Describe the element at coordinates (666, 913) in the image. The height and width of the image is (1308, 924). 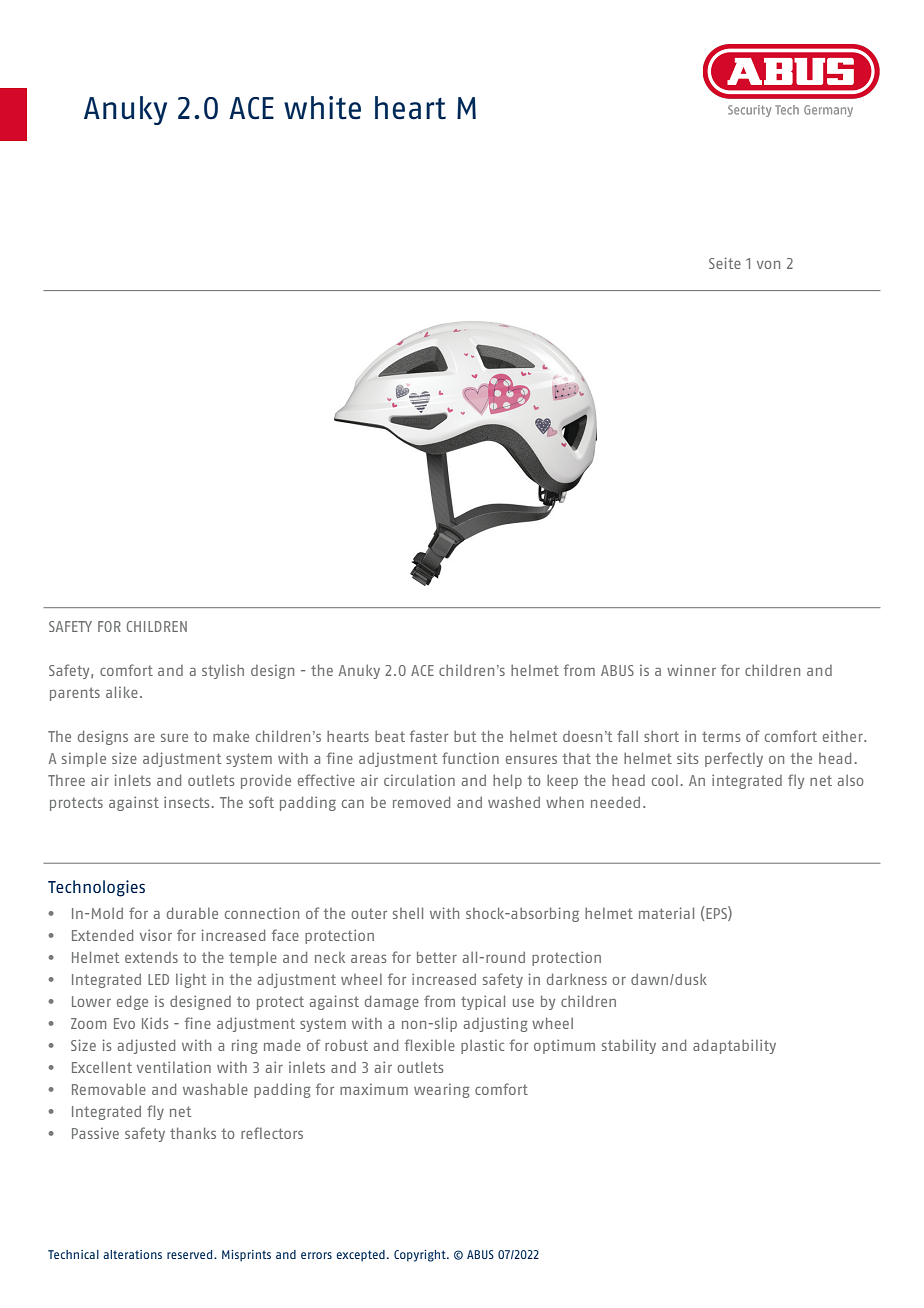
I see `material` at that location.
